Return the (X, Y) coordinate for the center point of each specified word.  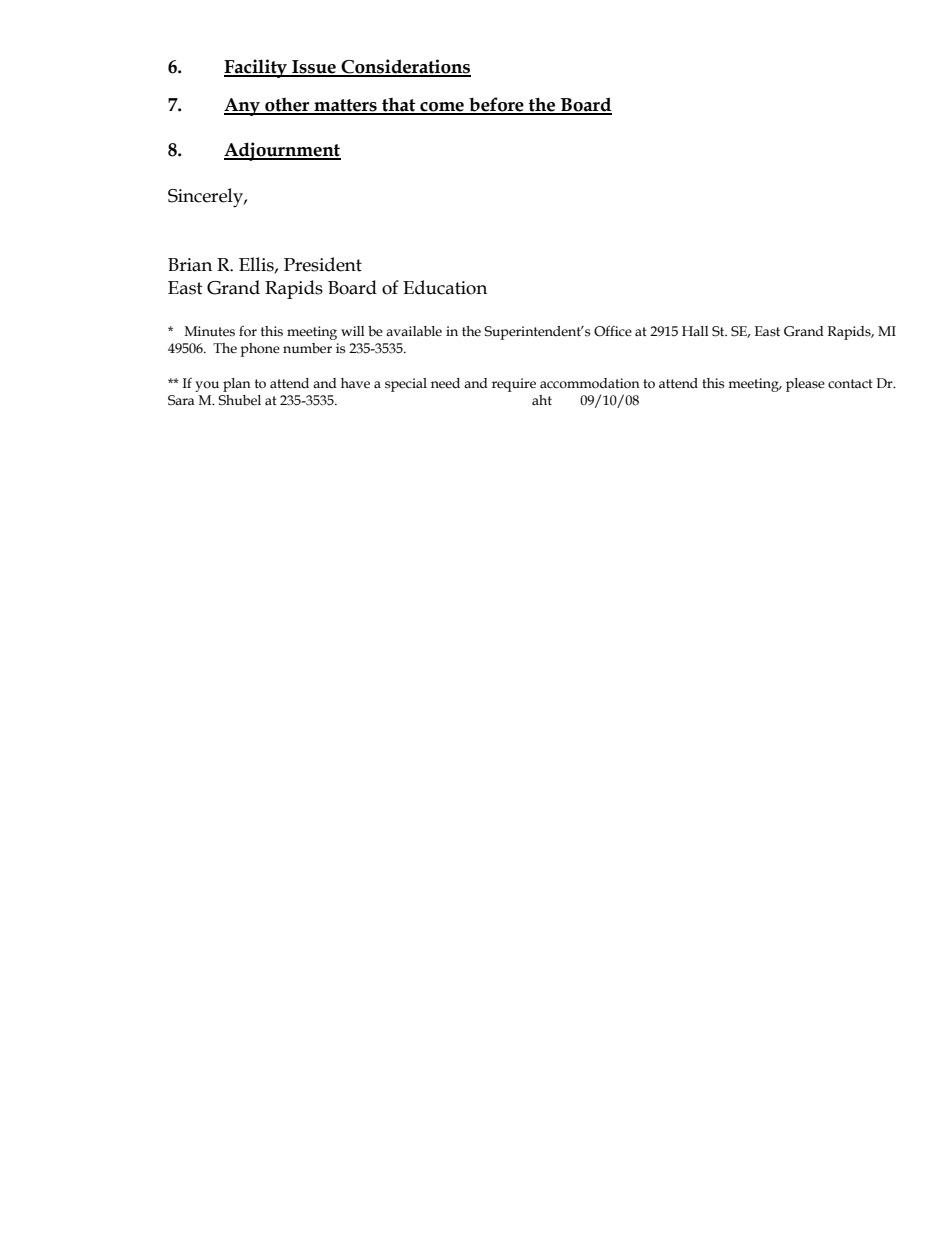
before (496, 105)
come (442, 108)
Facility (256, 68)
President (323, 264)
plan (237, 385)
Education (445, 287)
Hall (695, 331)
